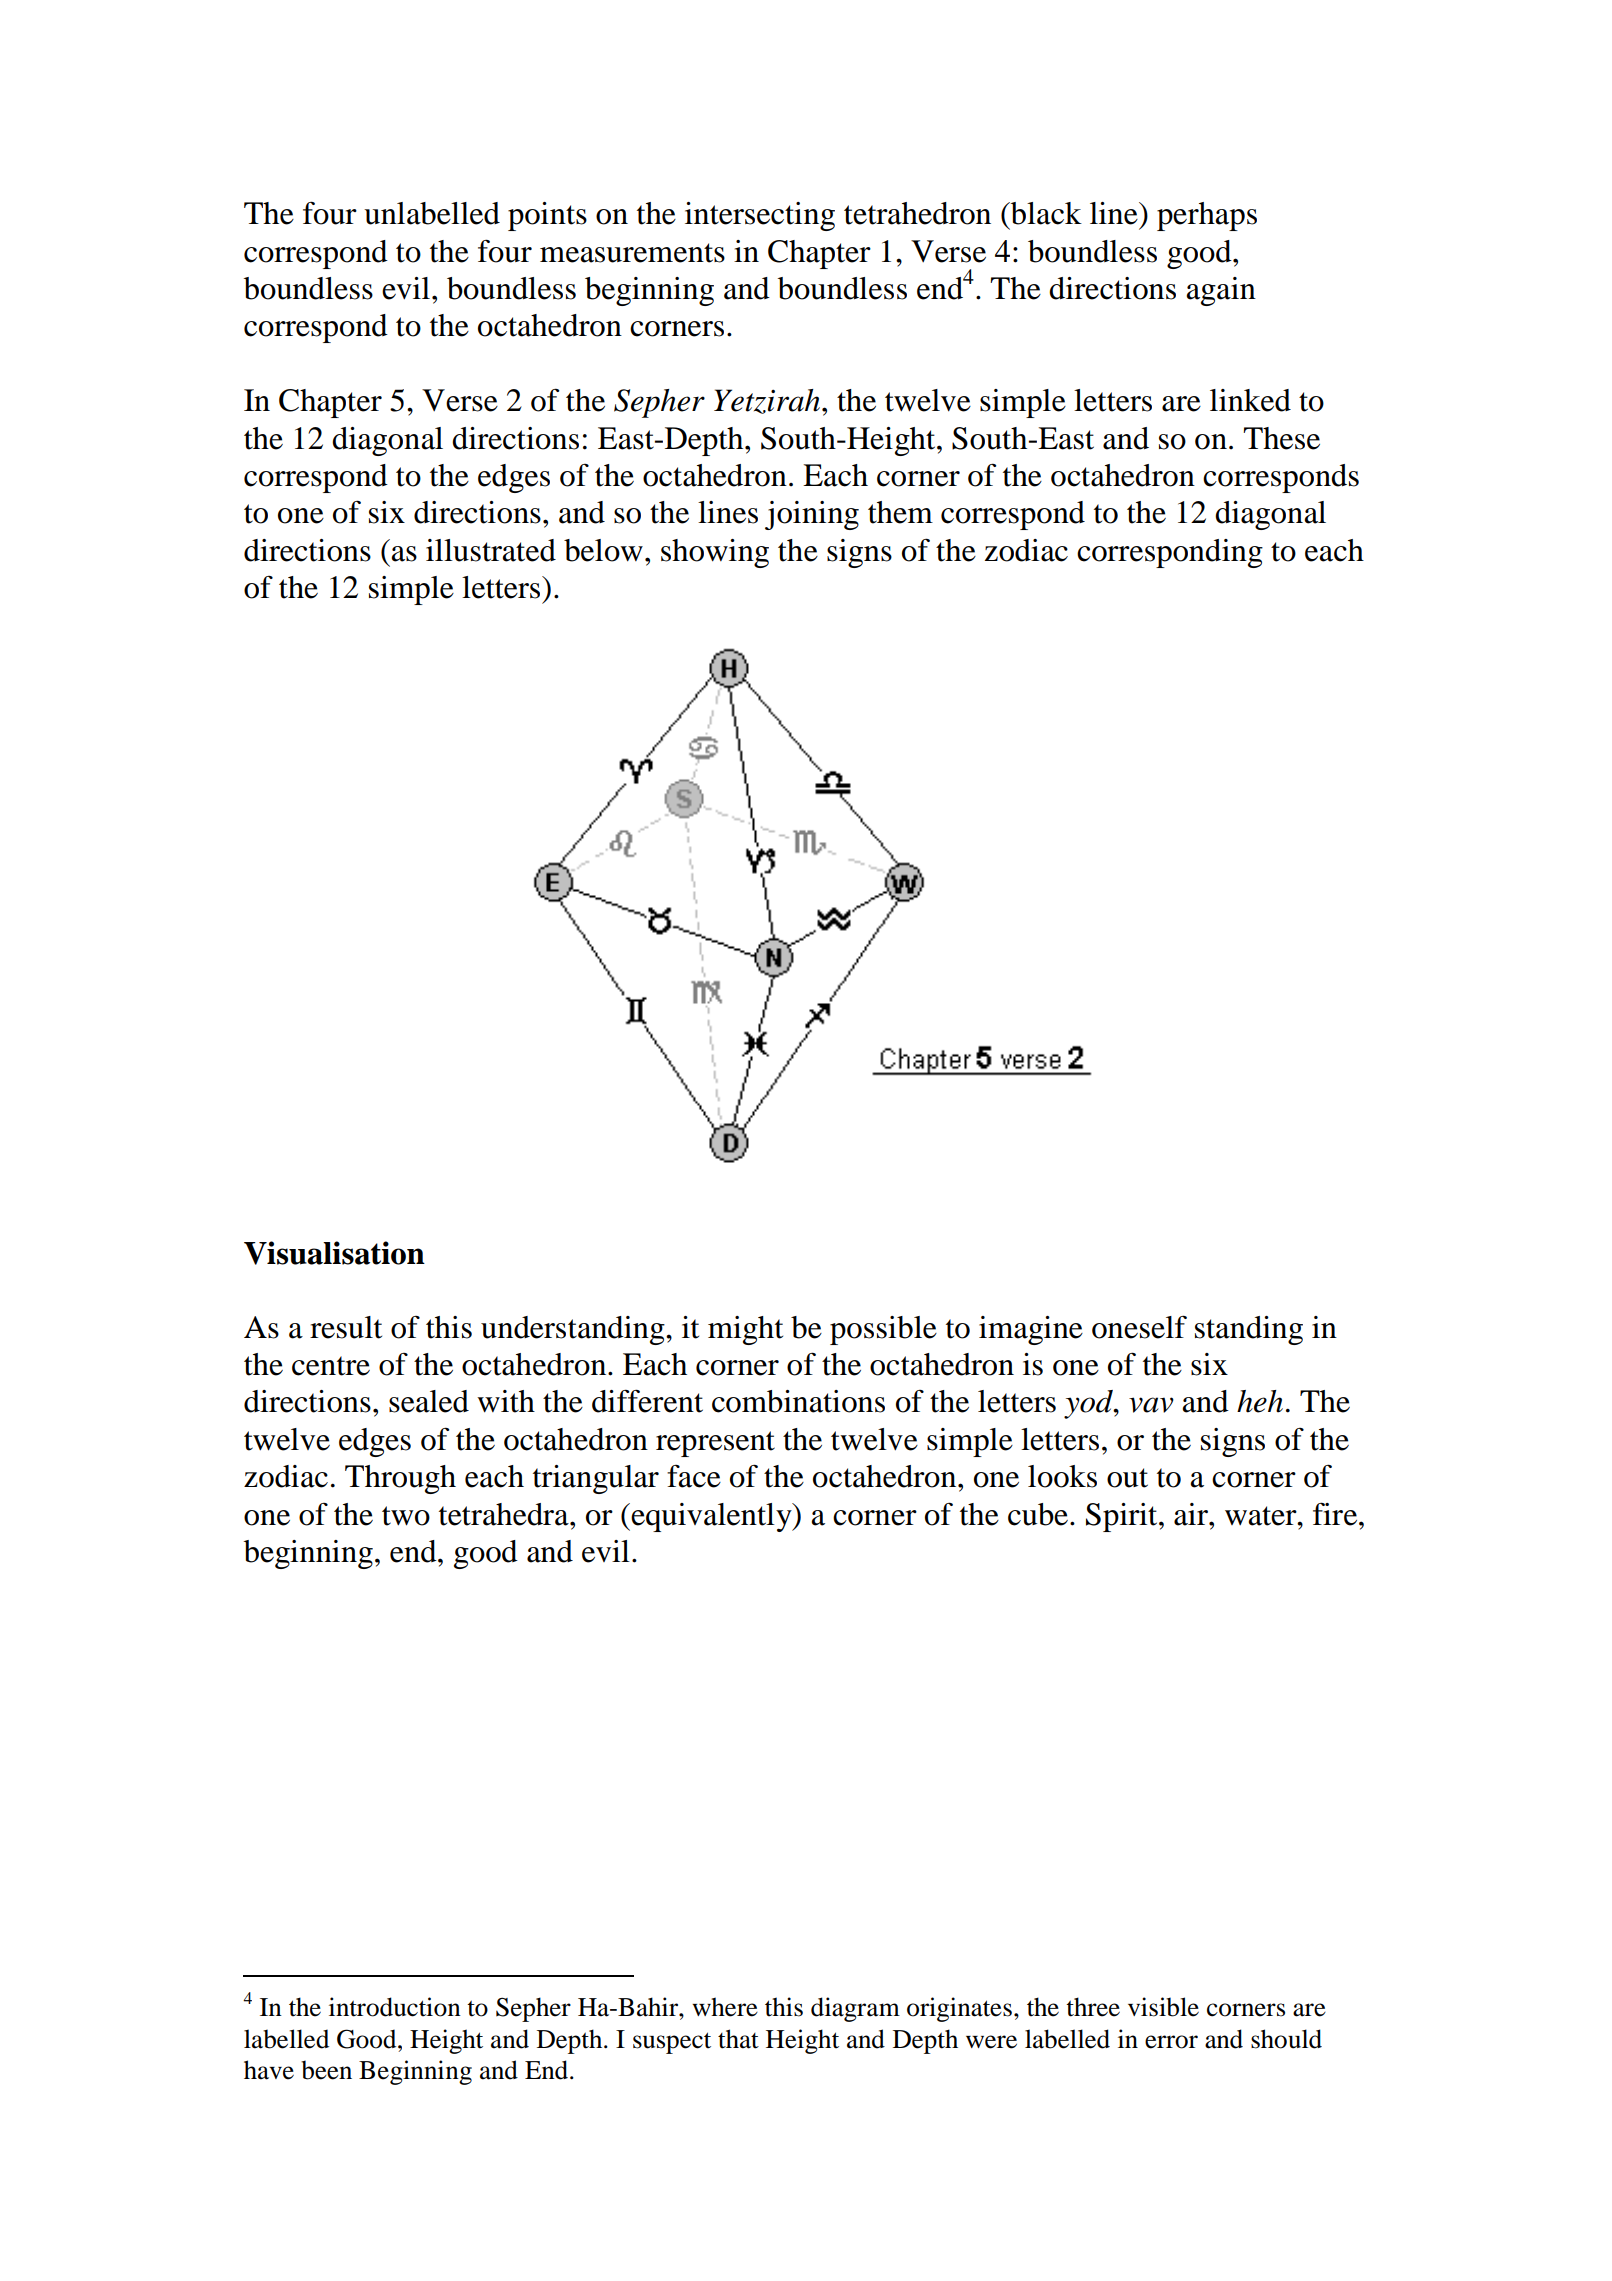 The height and width of the document is (2281, 1612). What do you see at coordinates (547, 216) in the document?
I see `points` at bounding box center [547, 216].
